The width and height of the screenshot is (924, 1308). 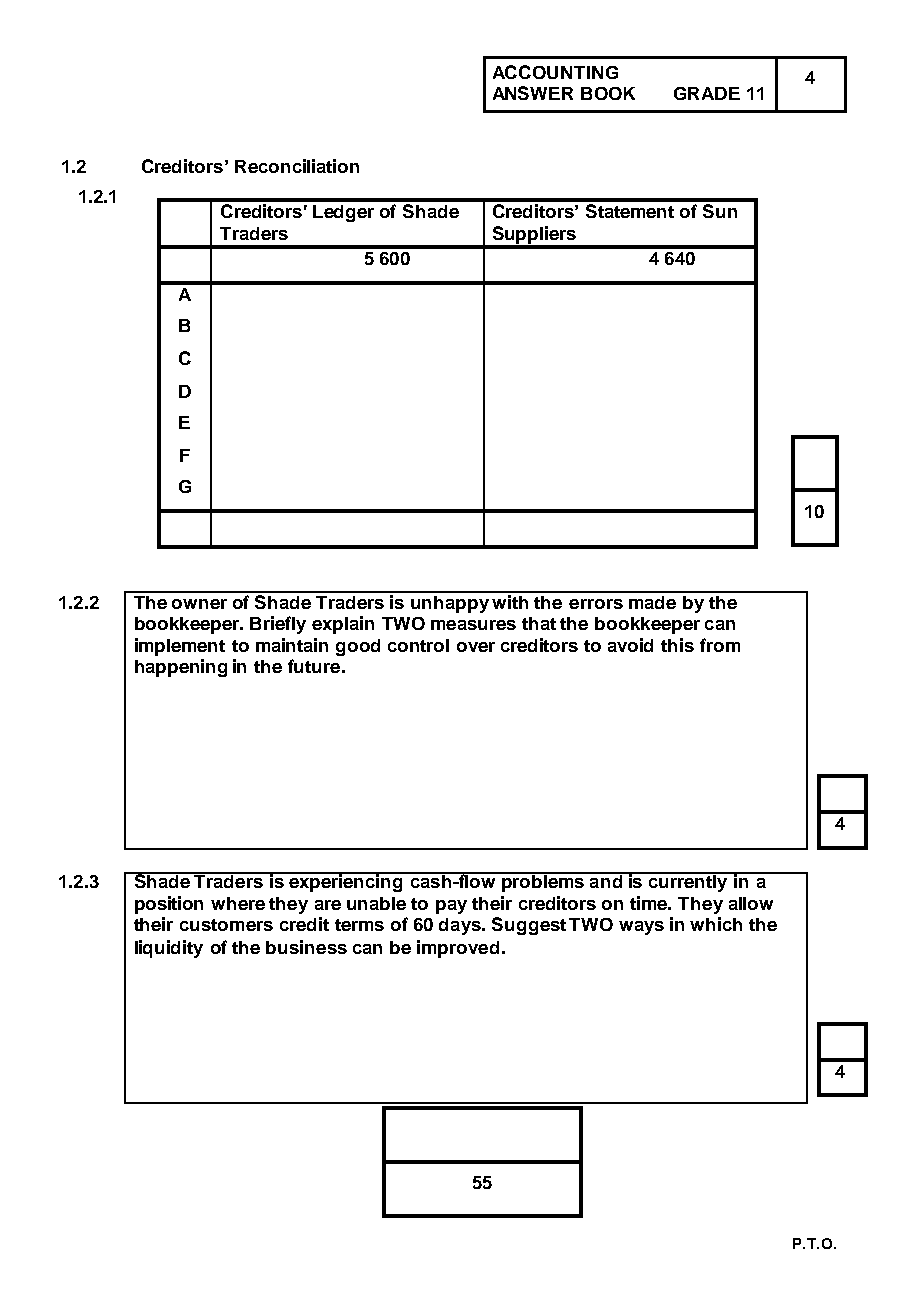 What do you see at coordinates (226, 925) in the screenshot?
I see `customers` at bounding box center [226, 925].
